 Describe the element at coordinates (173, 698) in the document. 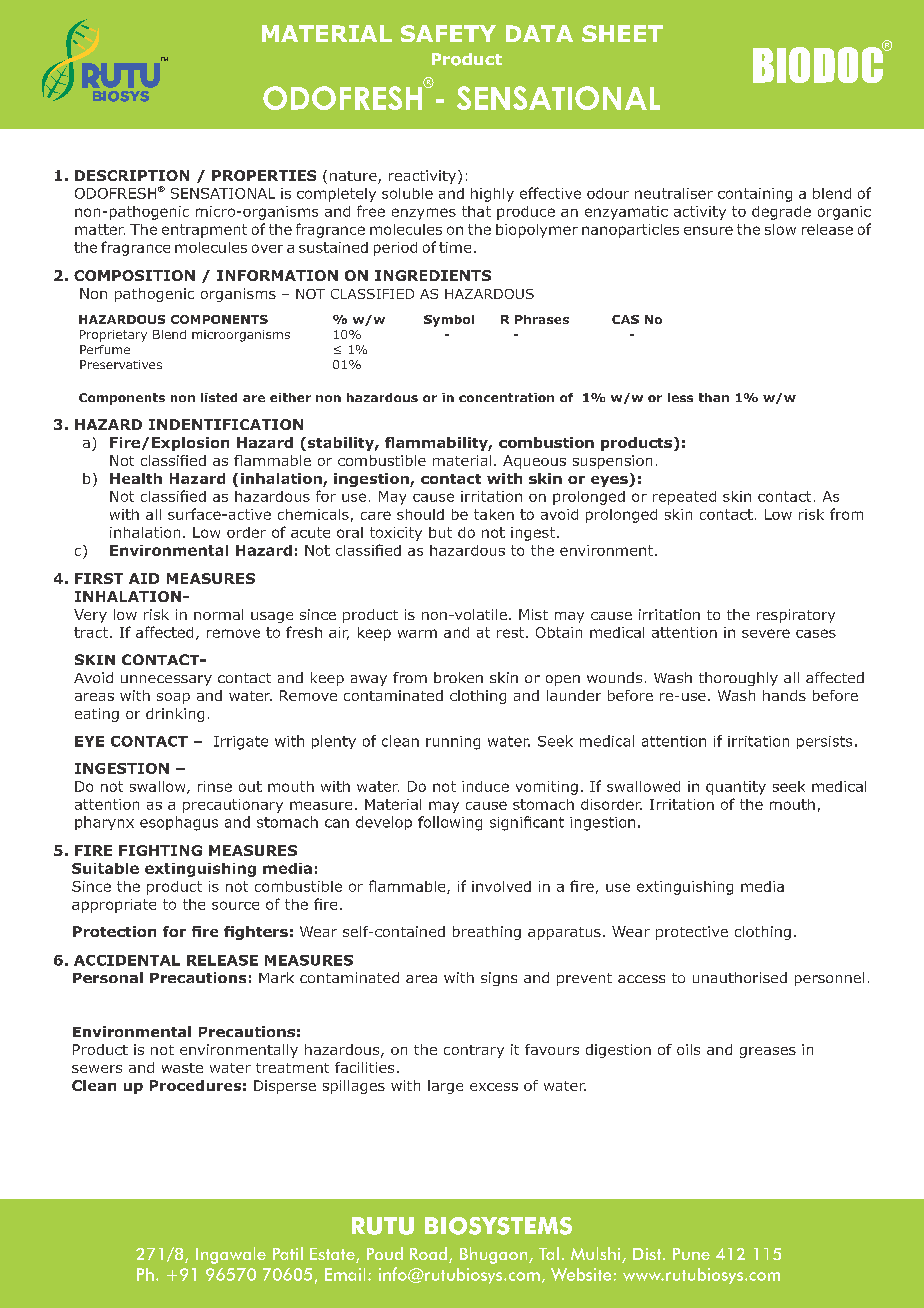

I see `soap` at that location.
